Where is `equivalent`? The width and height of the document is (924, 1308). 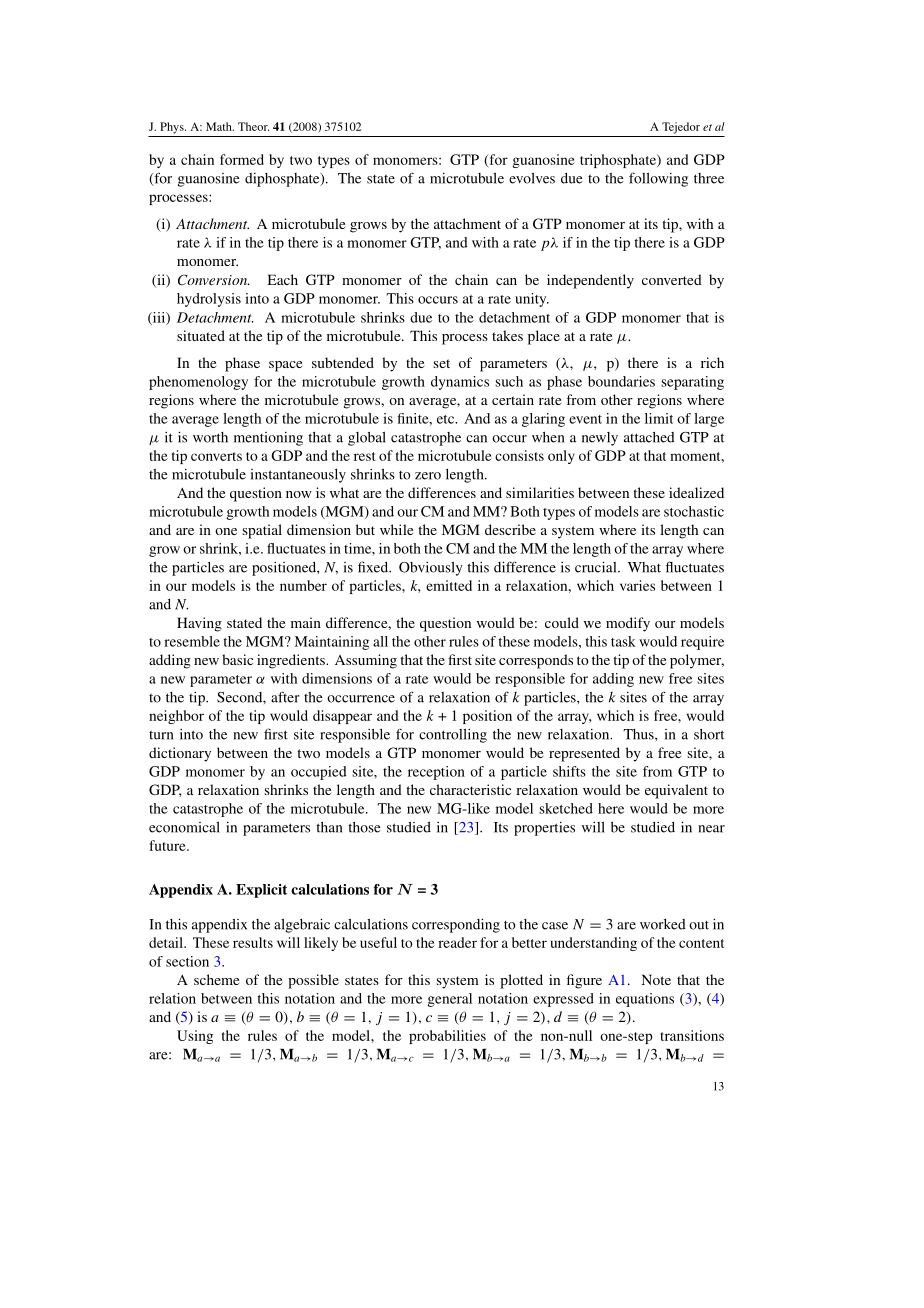
equivalent is located at coordinates (676, 791).
